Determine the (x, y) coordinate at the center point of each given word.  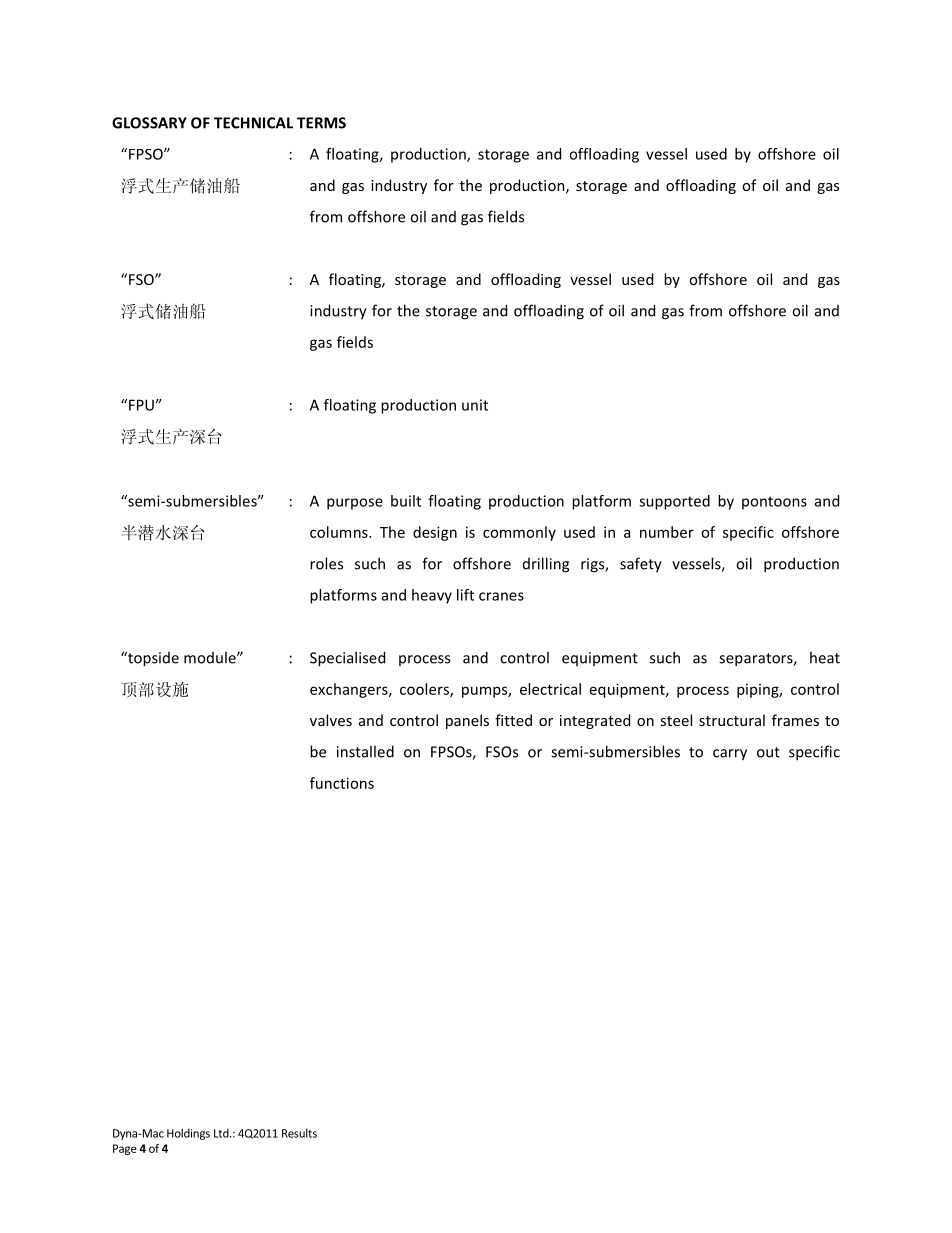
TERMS (321, 123)
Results (299, 1133)
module (211, 657)
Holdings (188, 1134)
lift (465, 595)
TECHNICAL (253, 123)
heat (825, 657)
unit (475, 405)
